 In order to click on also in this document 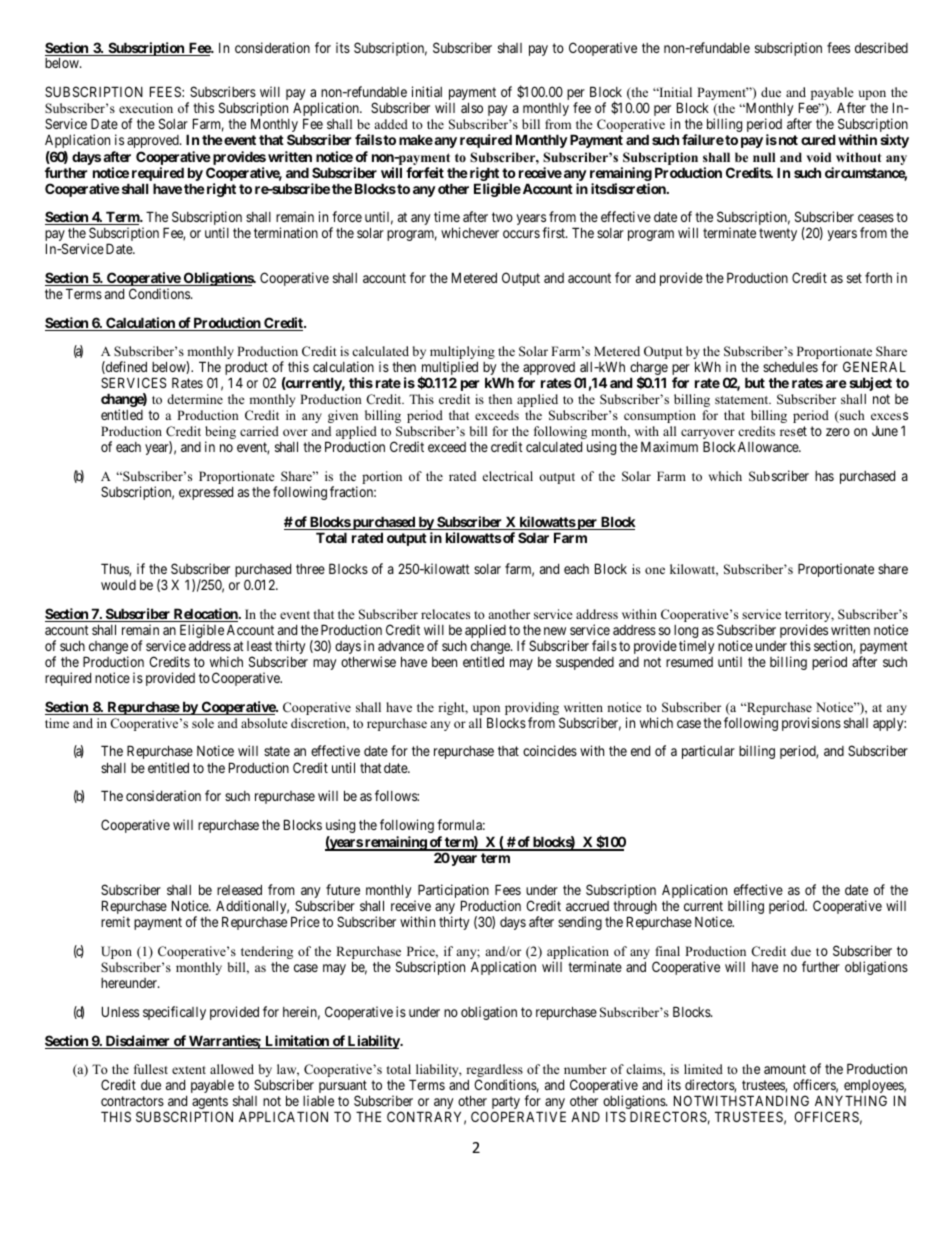, I will do `click(472, 107)`.
